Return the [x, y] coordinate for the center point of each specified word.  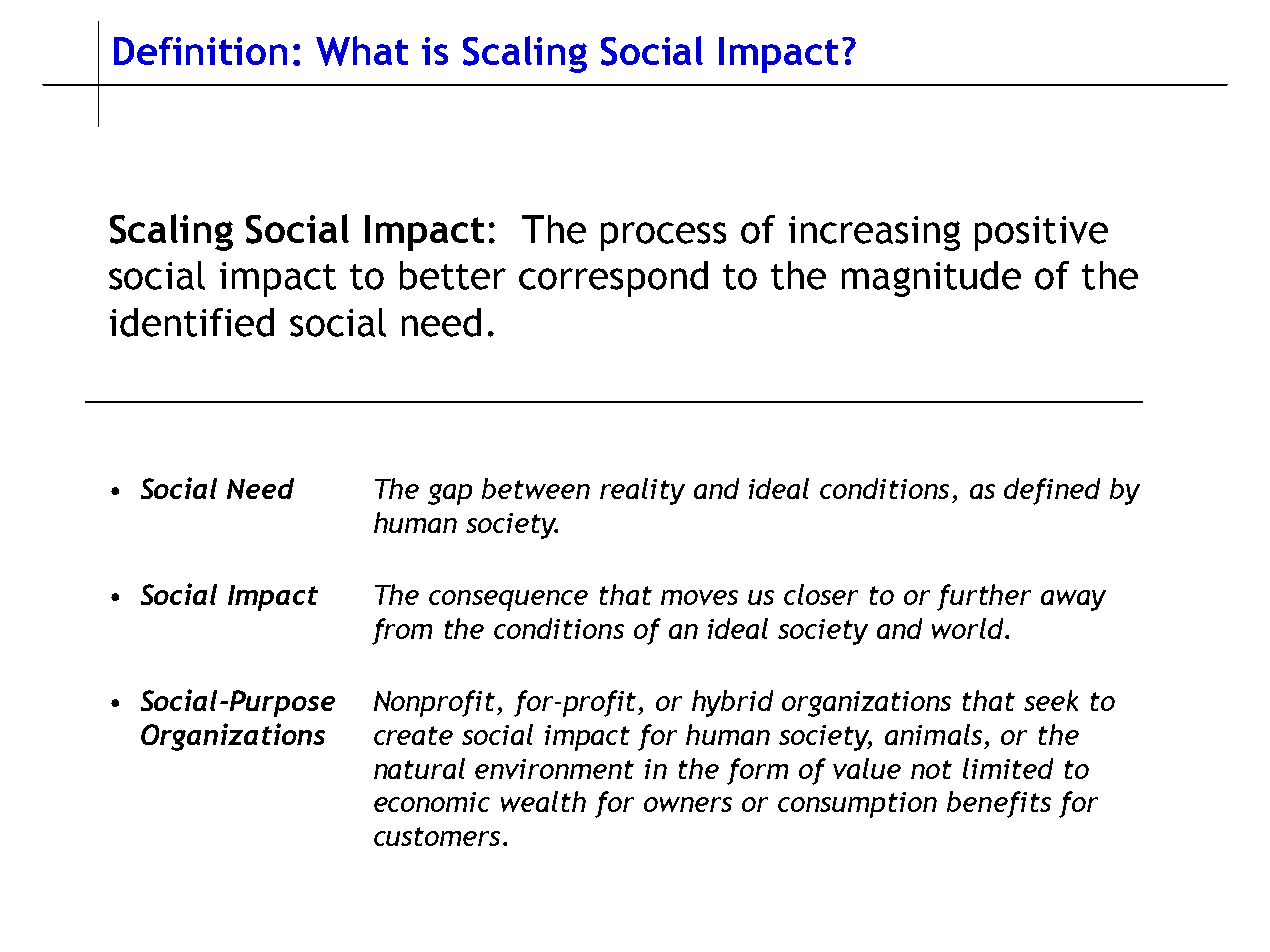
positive [1041, 233]
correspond [613, 279]
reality [642, 491]
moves [699, 597]
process [663, 236]
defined [1052, 491]
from [402, 631]
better [453, 275]
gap [450, 494]
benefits [999, 804]
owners [688, 804]
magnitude [931, 279]
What [362, 51]
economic [432, 802]
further [984, 597]
